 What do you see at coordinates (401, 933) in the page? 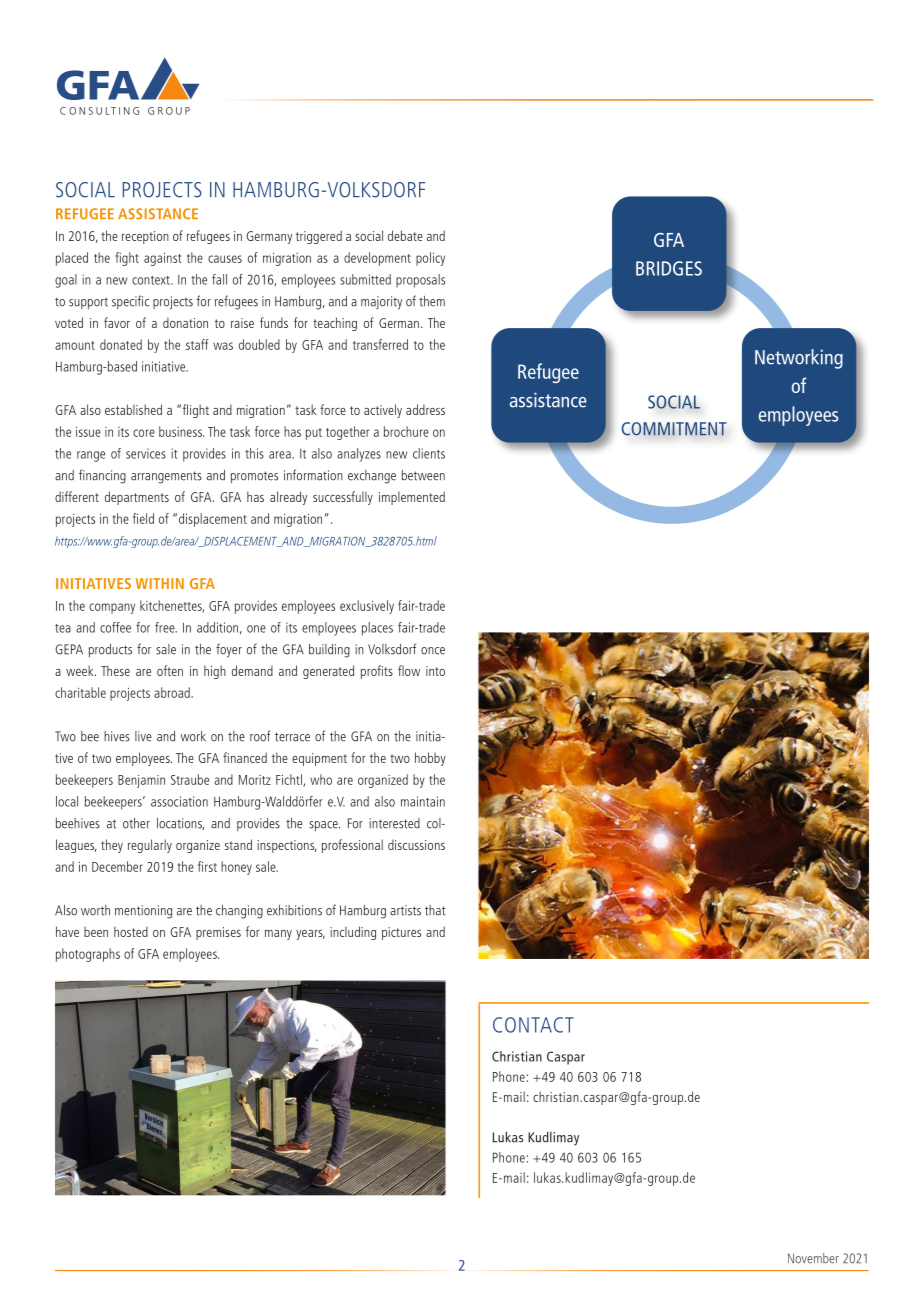
I see `pictures` at bounding box center [401, 933].
